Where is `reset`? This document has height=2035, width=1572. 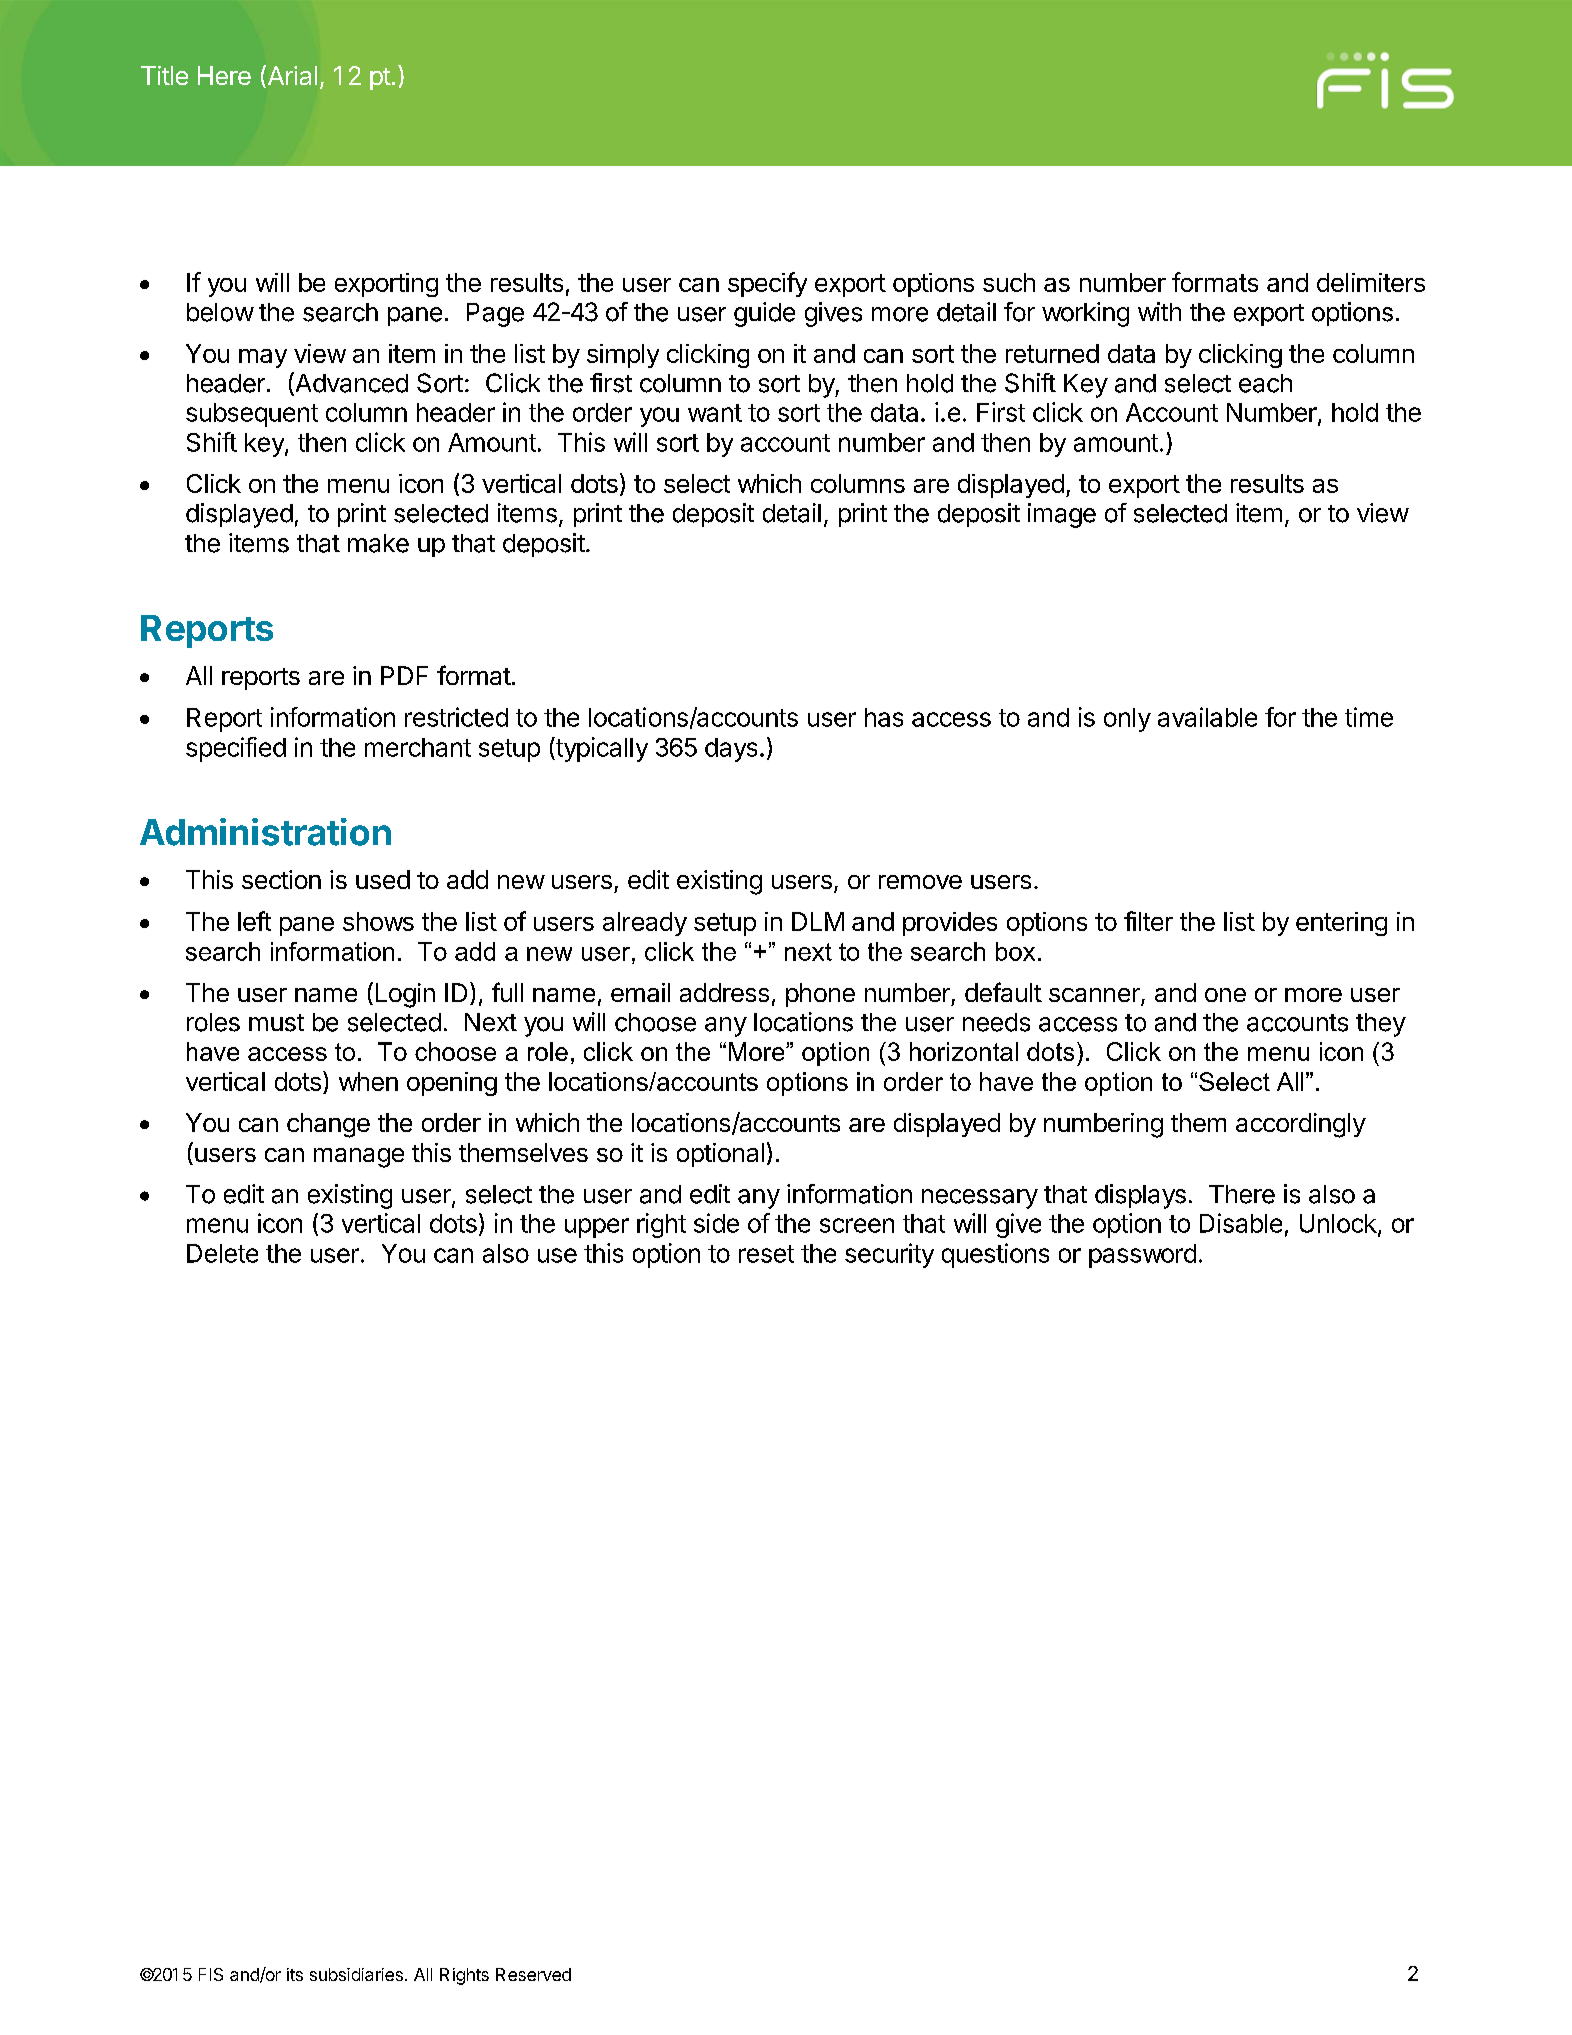 reset is located at coordinates (766, 1254).
